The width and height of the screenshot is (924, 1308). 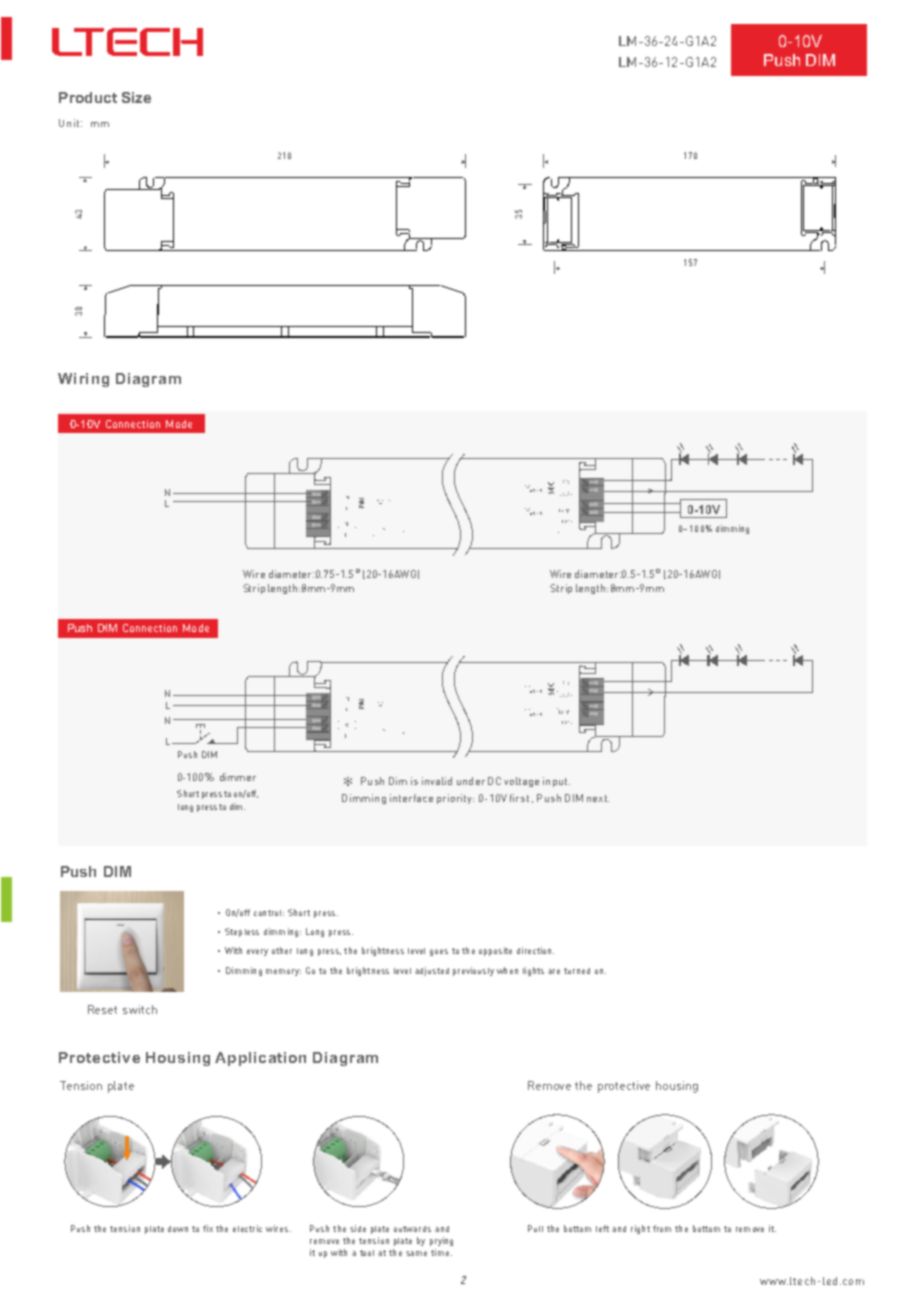 I want to click on next, so click(x=598, y=798).
